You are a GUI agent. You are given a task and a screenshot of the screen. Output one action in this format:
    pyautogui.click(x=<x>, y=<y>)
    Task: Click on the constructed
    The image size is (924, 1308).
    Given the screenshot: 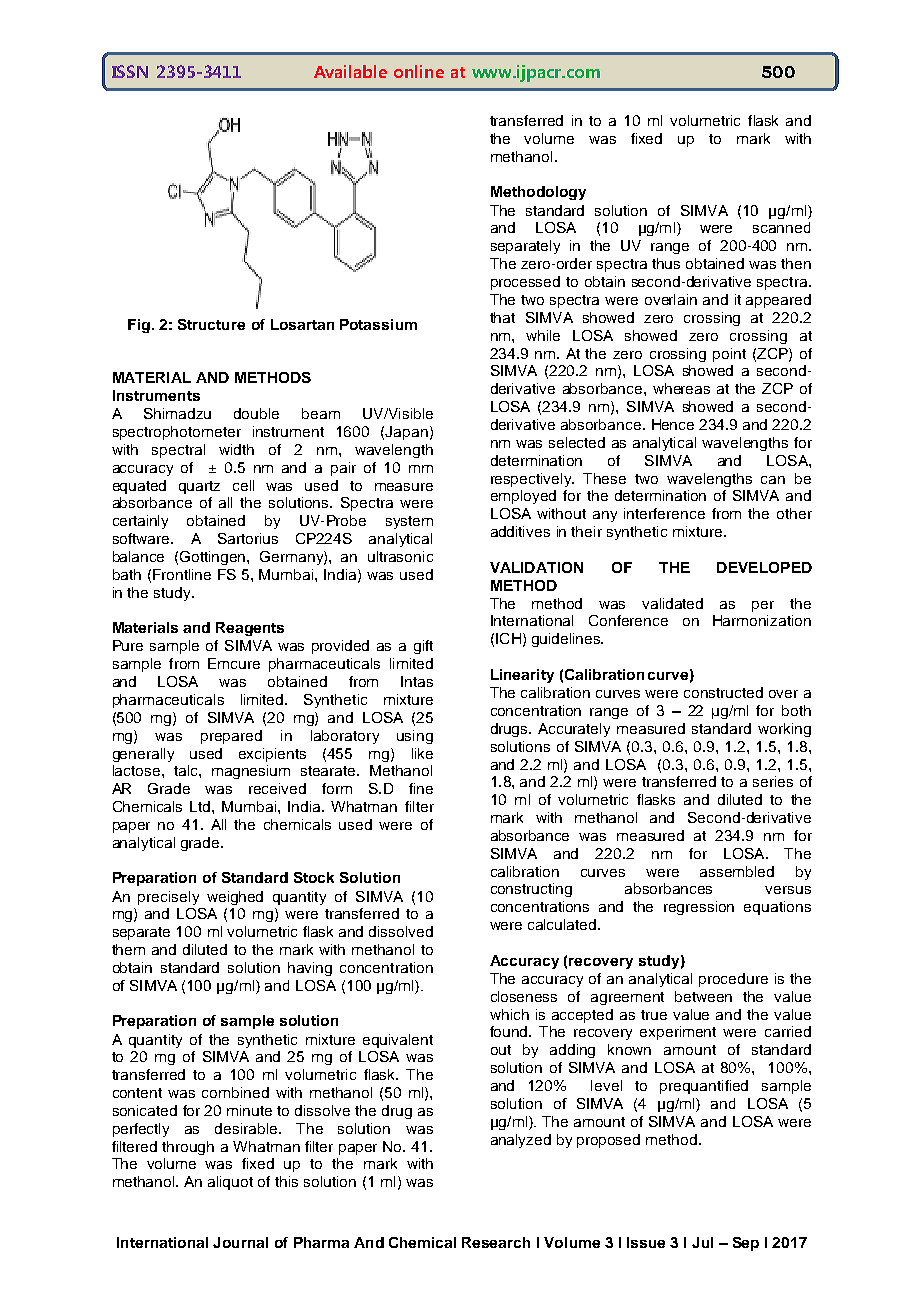 What is the action you would take?
    pyautogui.click(x=723, y=692)
